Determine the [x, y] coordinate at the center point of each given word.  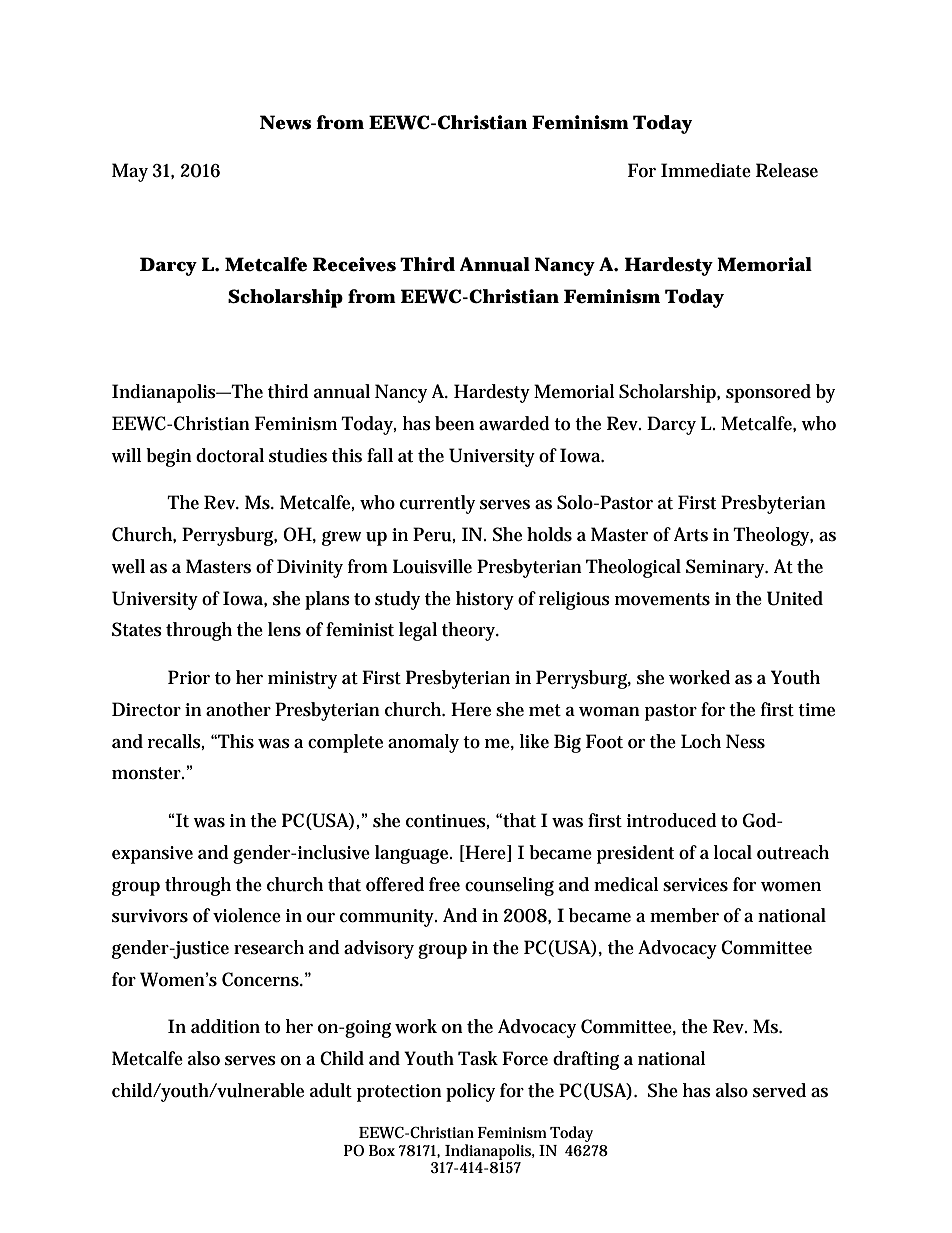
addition [225, 1026]
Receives [354, 264]
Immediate [706, 170]
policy [470, 1092]
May [130, 172]
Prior [189, 677]
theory [470, 631]
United [795, 598]
